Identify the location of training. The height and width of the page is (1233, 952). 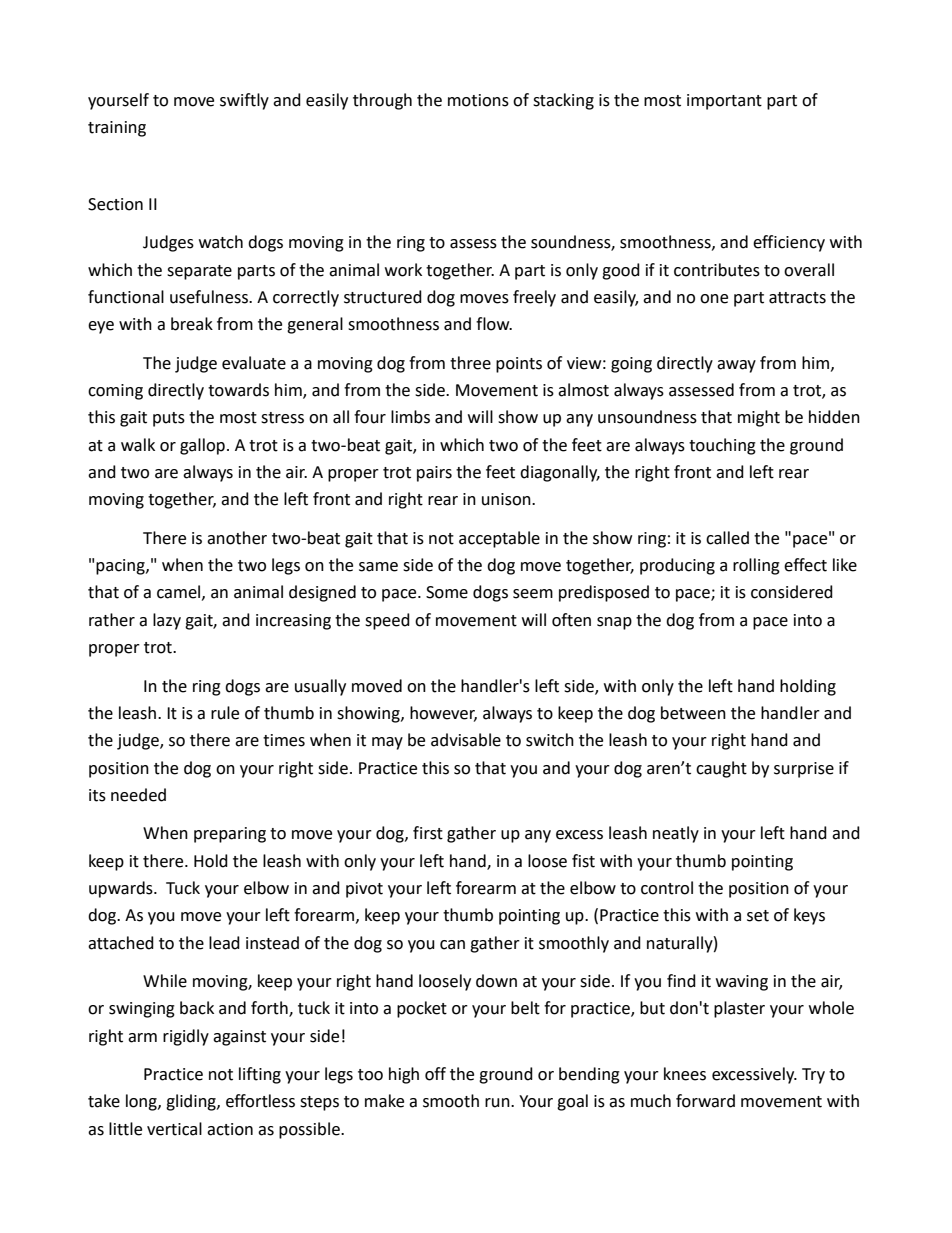
(117, 129).
